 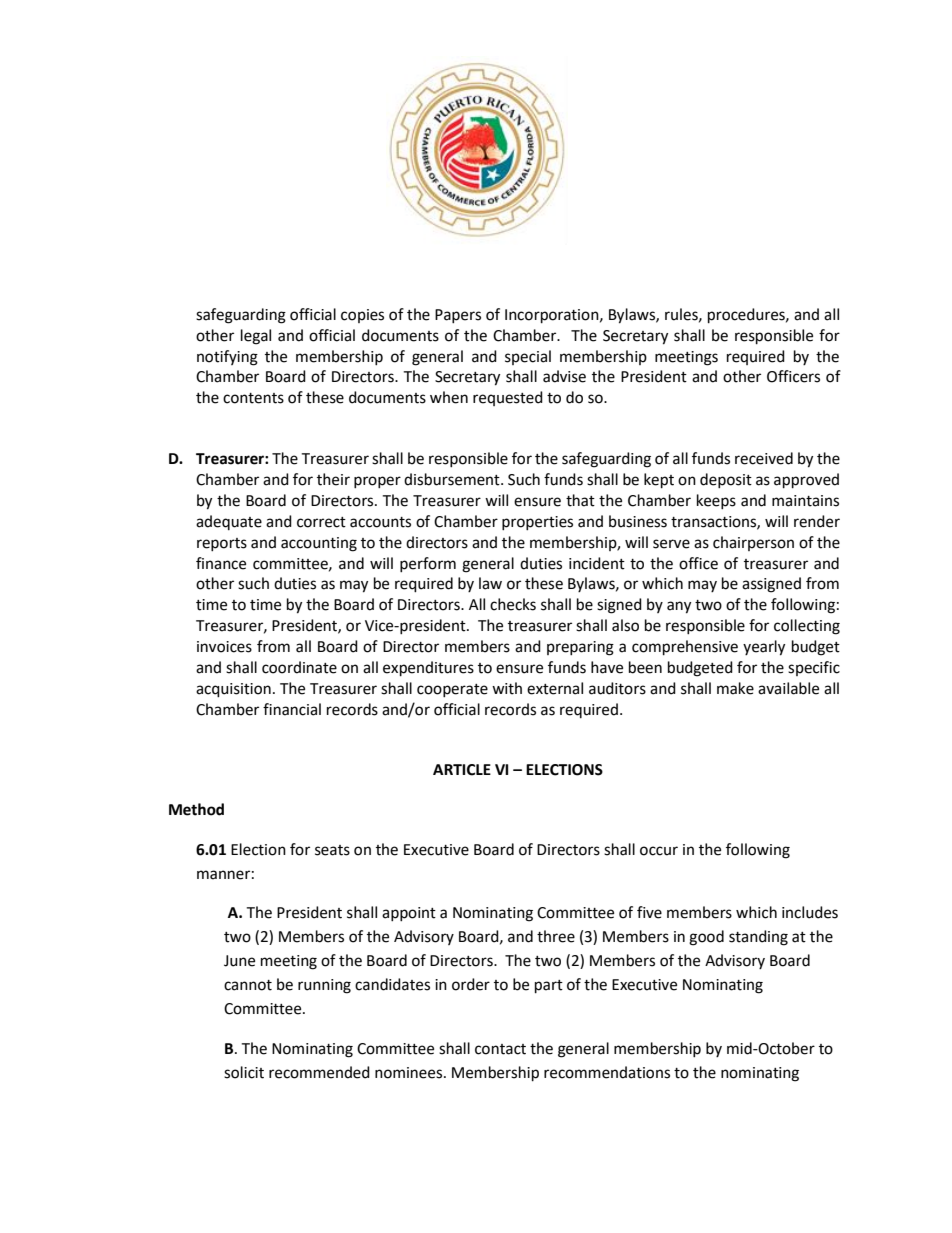 I want to click on legal, so click(x=256, y=337).
